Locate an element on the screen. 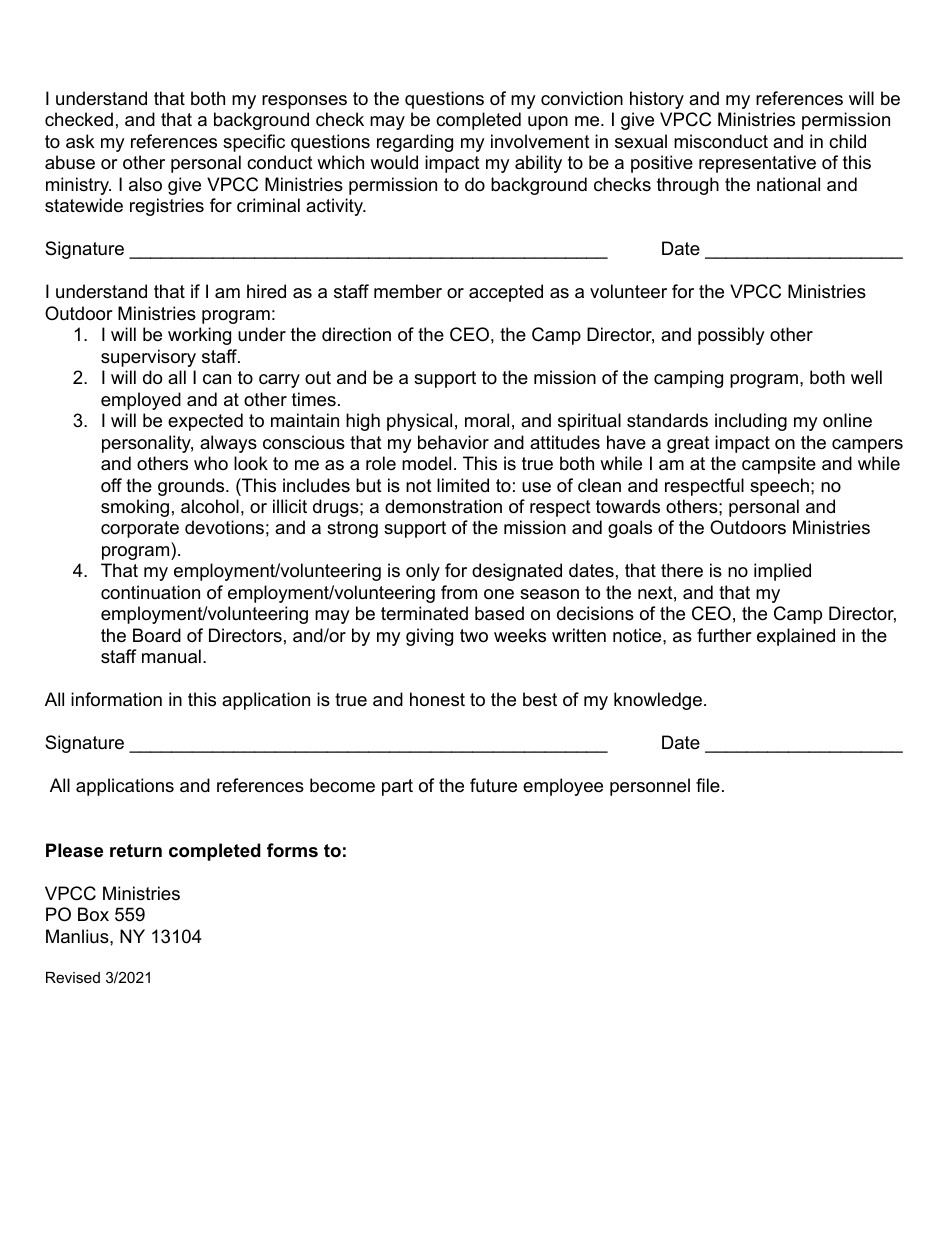 The height and width of the screenshot is (1233, 952). Box is located at coordinates (93, 914).
